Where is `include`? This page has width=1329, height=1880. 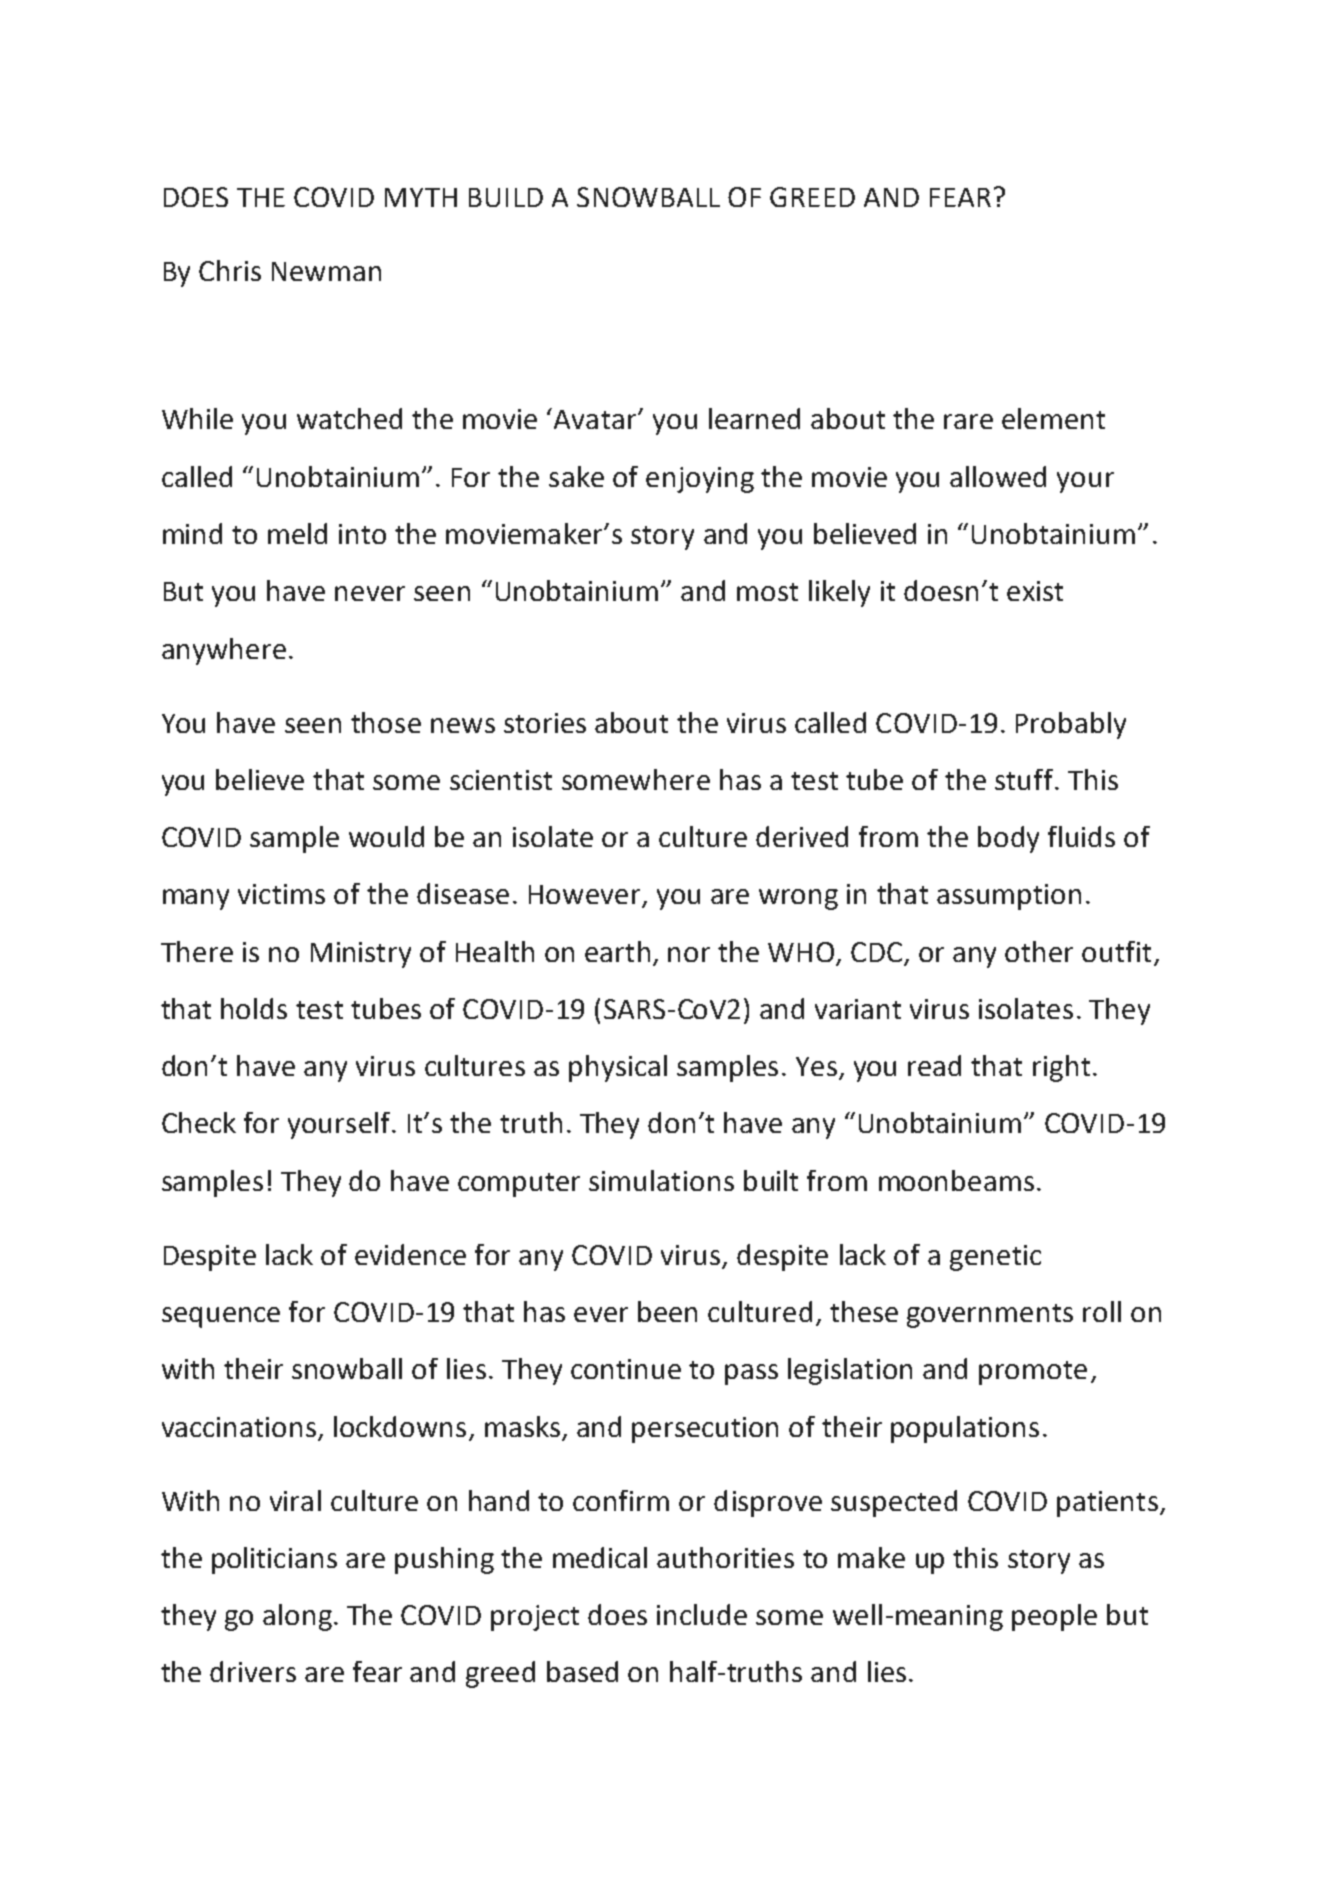
include is located at coordinates (702, 1614).
